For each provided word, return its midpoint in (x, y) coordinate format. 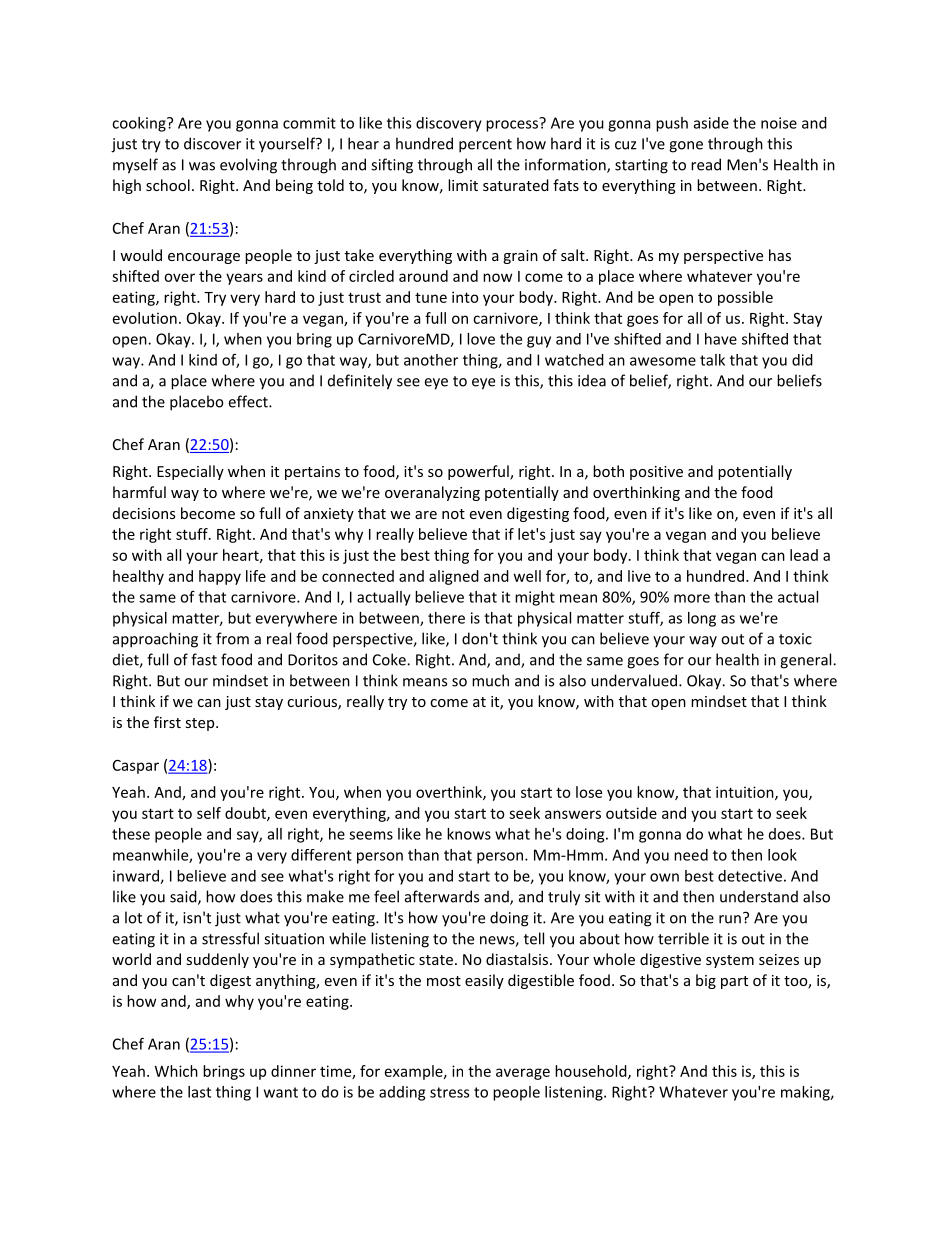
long (702, 619)
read (706, 164)
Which (176, 1071)
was (202, 166)
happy (220, 577)
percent (485, 146)
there (446, 618)
